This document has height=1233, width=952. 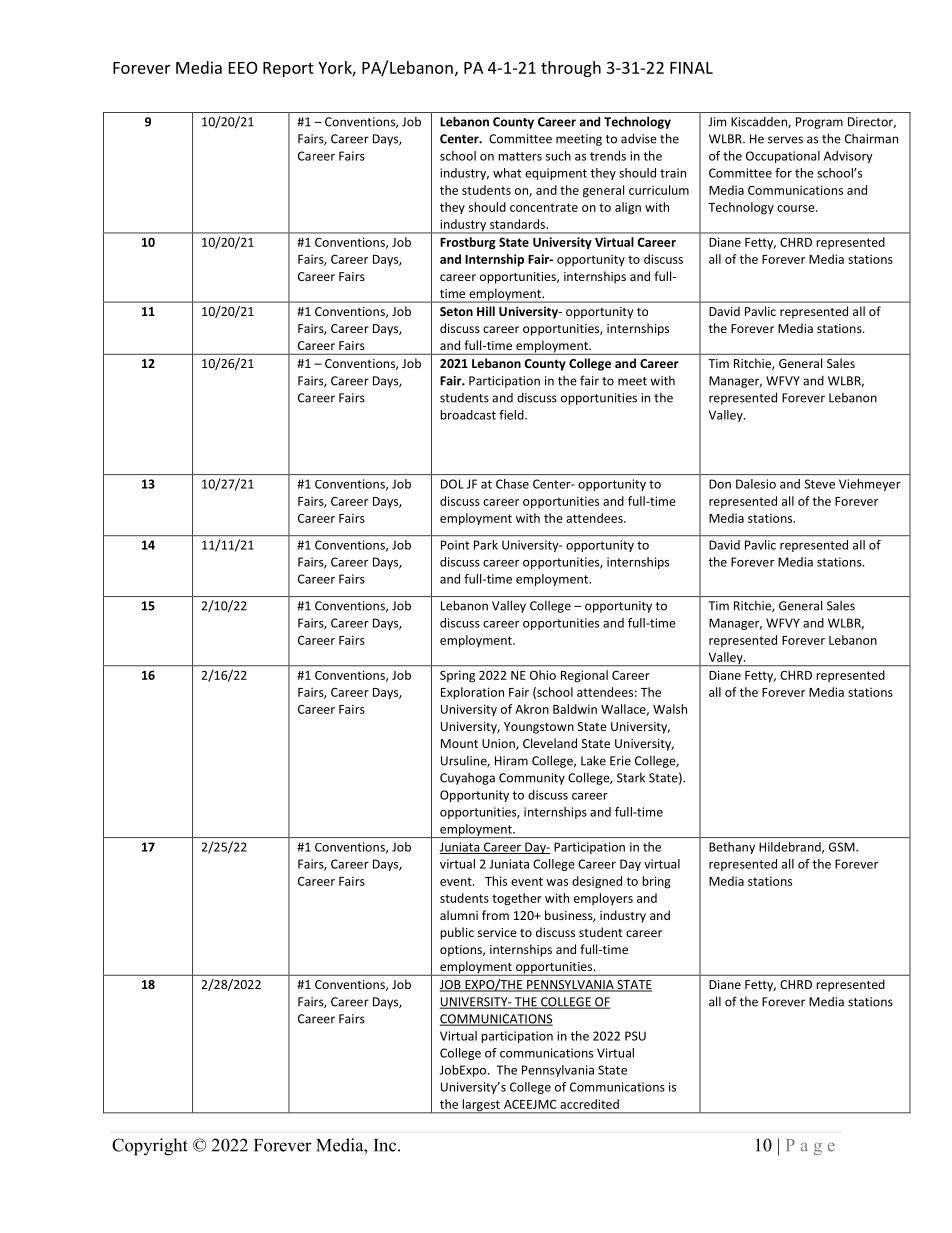 What do you see at coordinates (819, 123) in the document?
I see `Program` at bounding box center [819, 123].
